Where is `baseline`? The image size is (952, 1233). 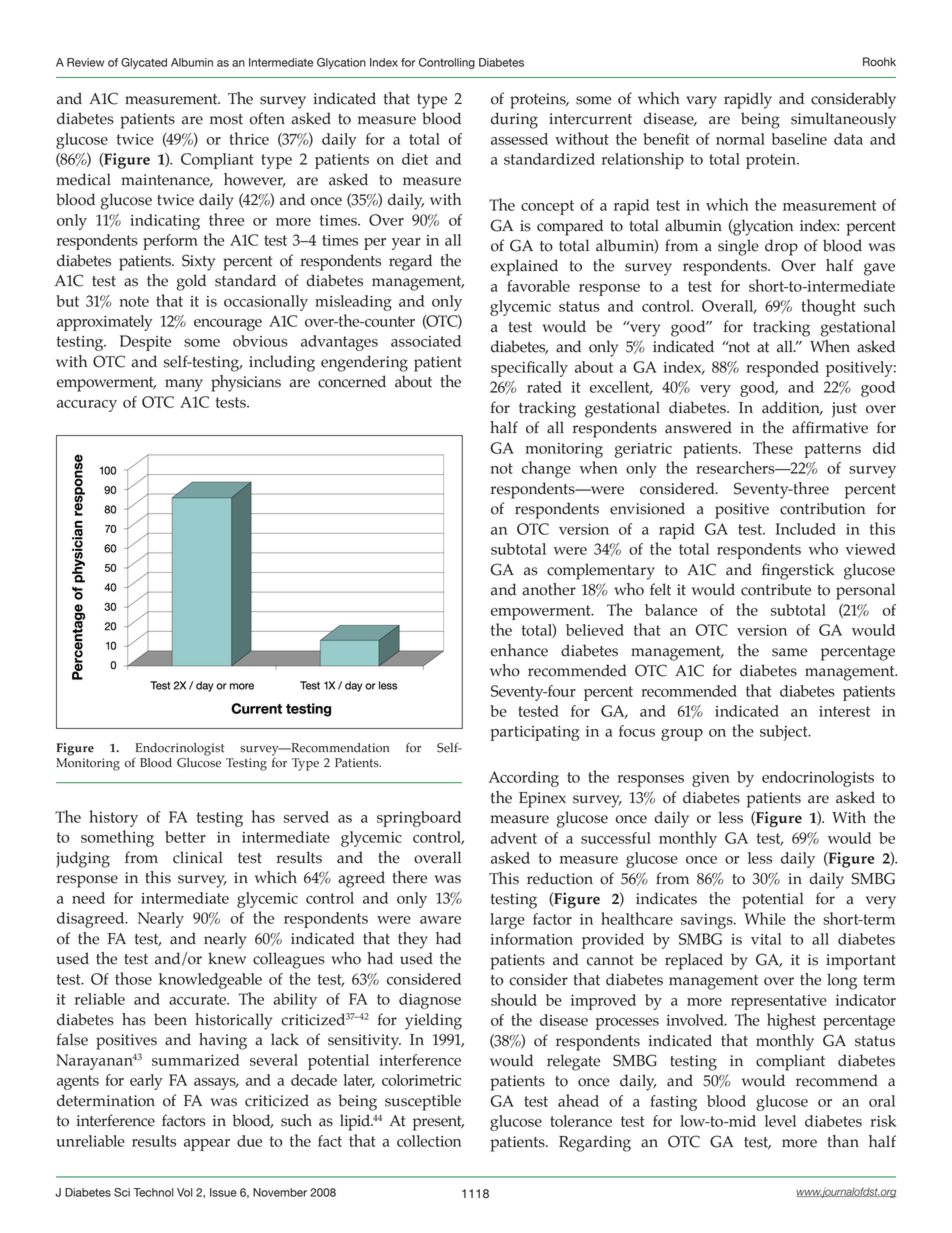
baseline is located at coordinates (799, 139).
